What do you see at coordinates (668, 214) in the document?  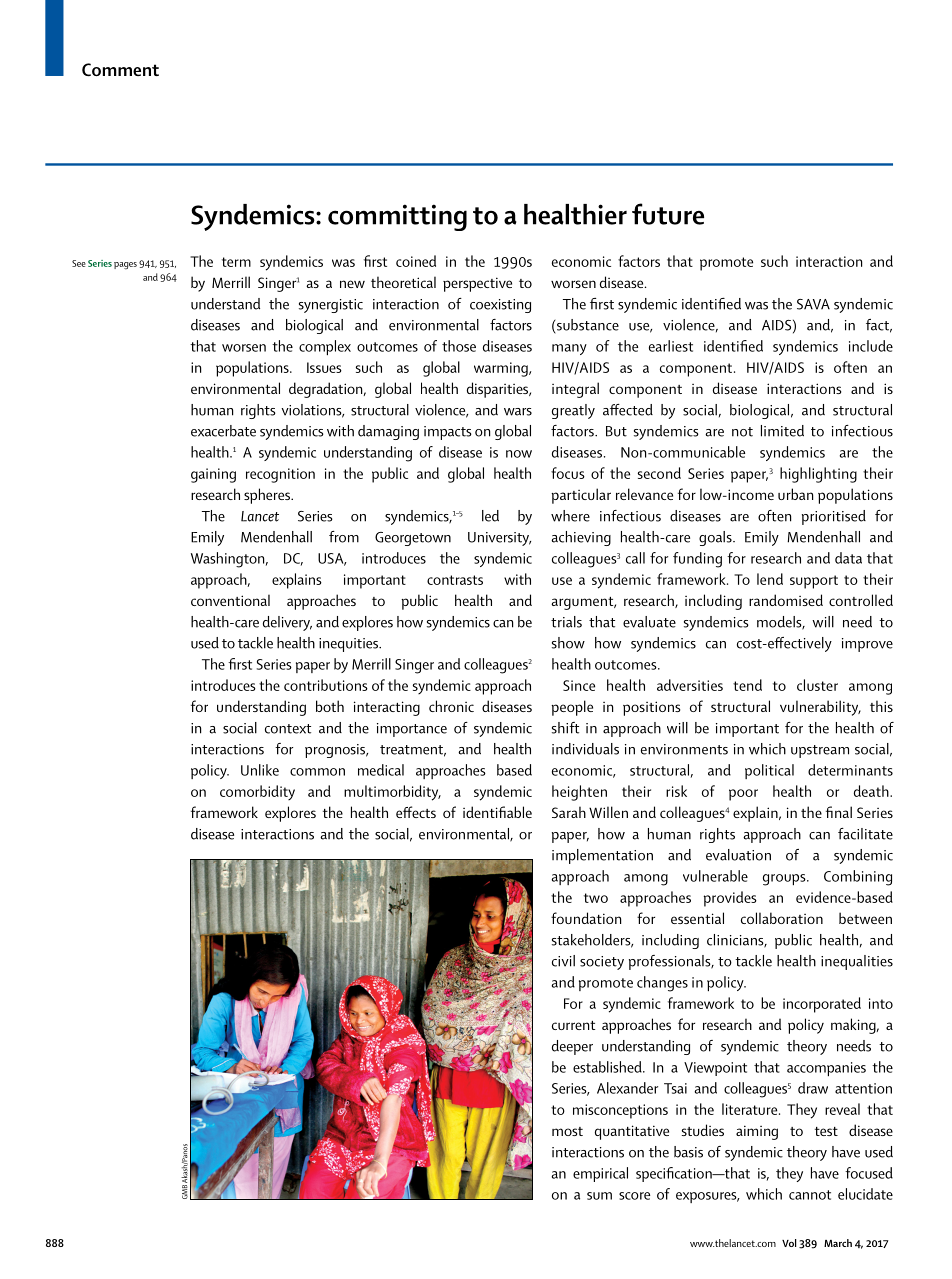 I see `future` at bounding box center [668, 214].
